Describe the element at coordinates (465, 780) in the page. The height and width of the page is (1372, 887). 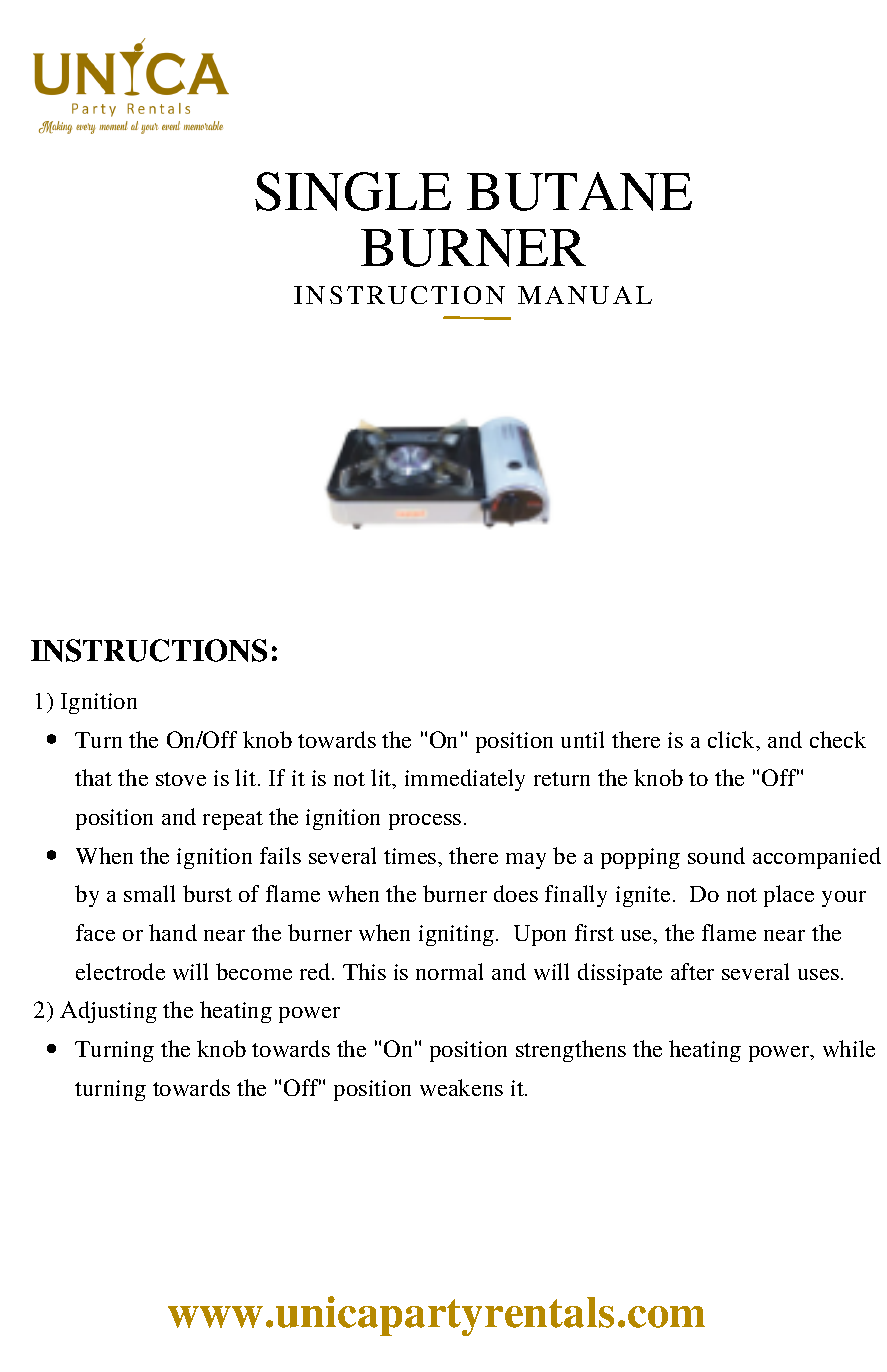
I see `immediately` at that location.
